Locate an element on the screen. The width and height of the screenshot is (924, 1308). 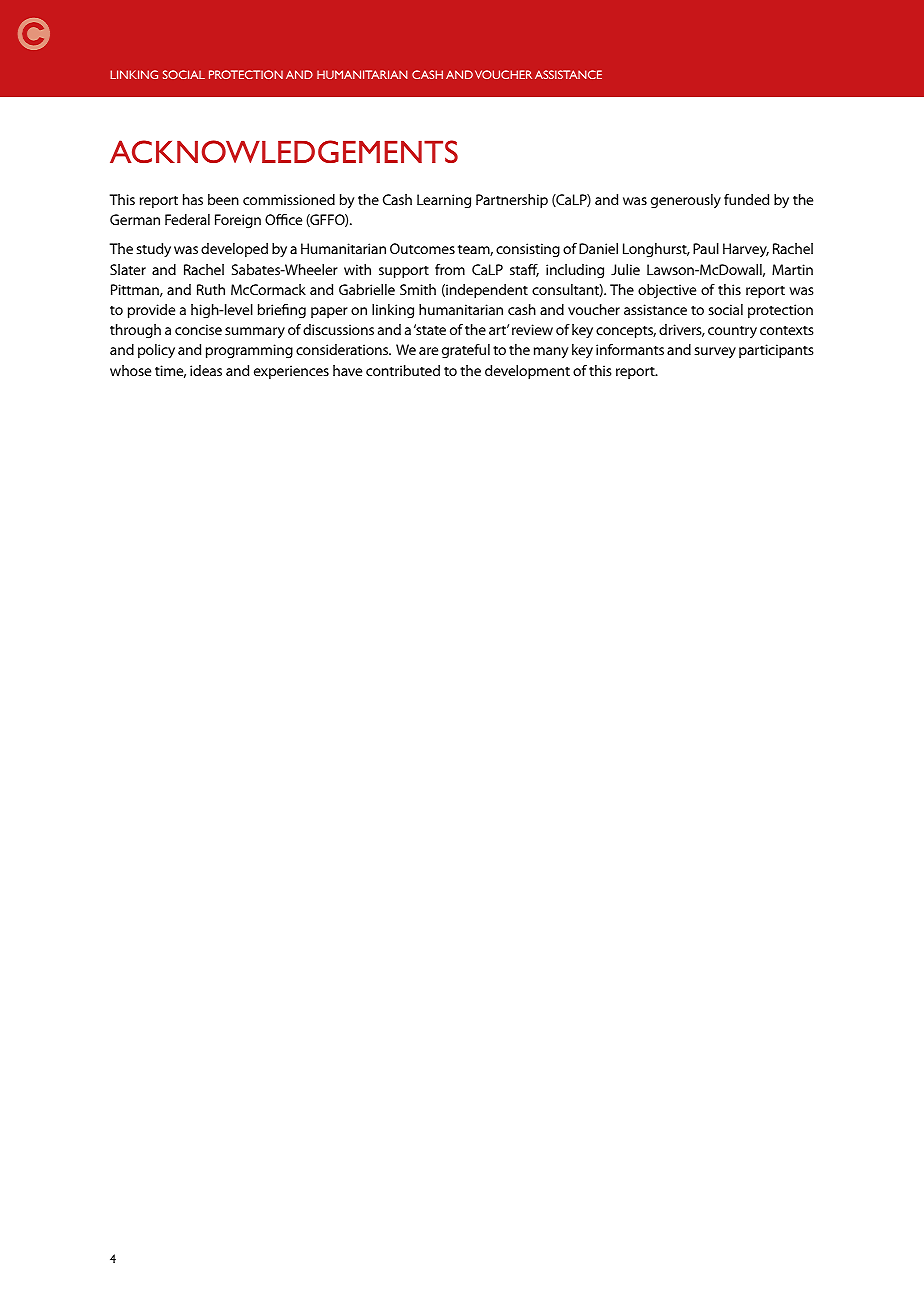
ACKNOWLEDGEMENTS is located at coordinates (284, 151).
